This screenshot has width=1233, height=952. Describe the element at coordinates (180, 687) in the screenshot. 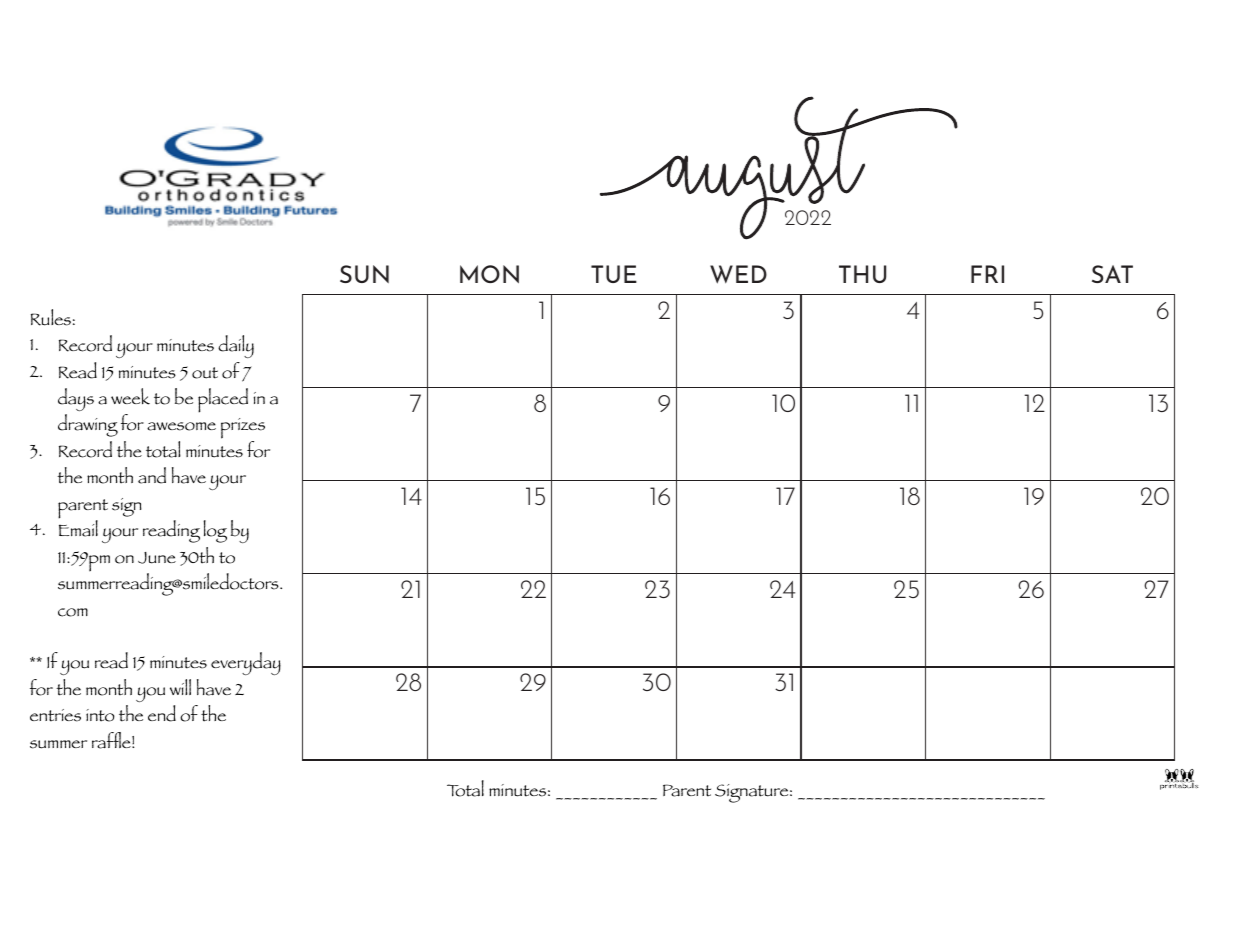

I see `will` at that location.
